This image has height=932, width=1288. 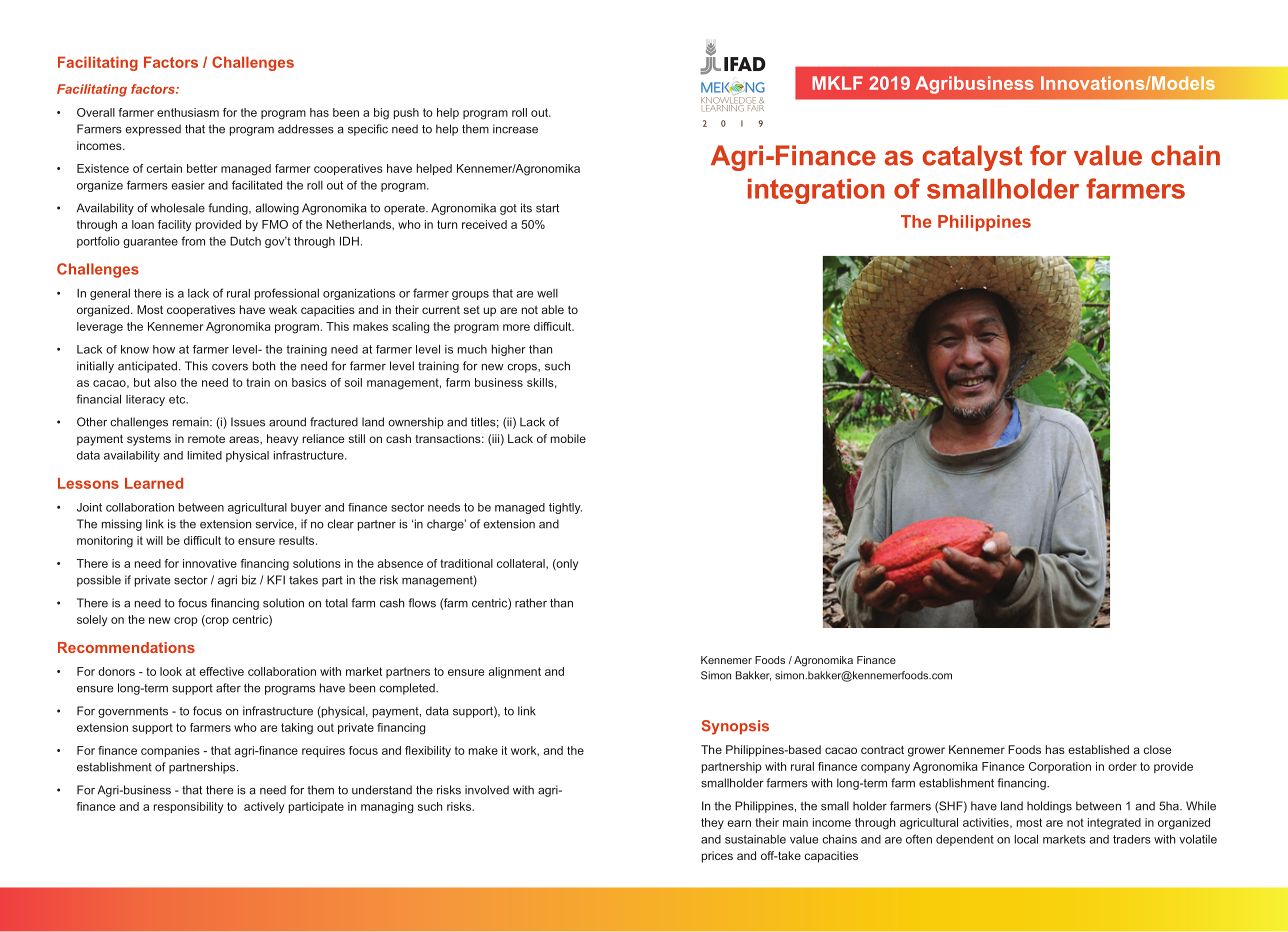 I want to click on catalyst, so click(x=973, y=158).
